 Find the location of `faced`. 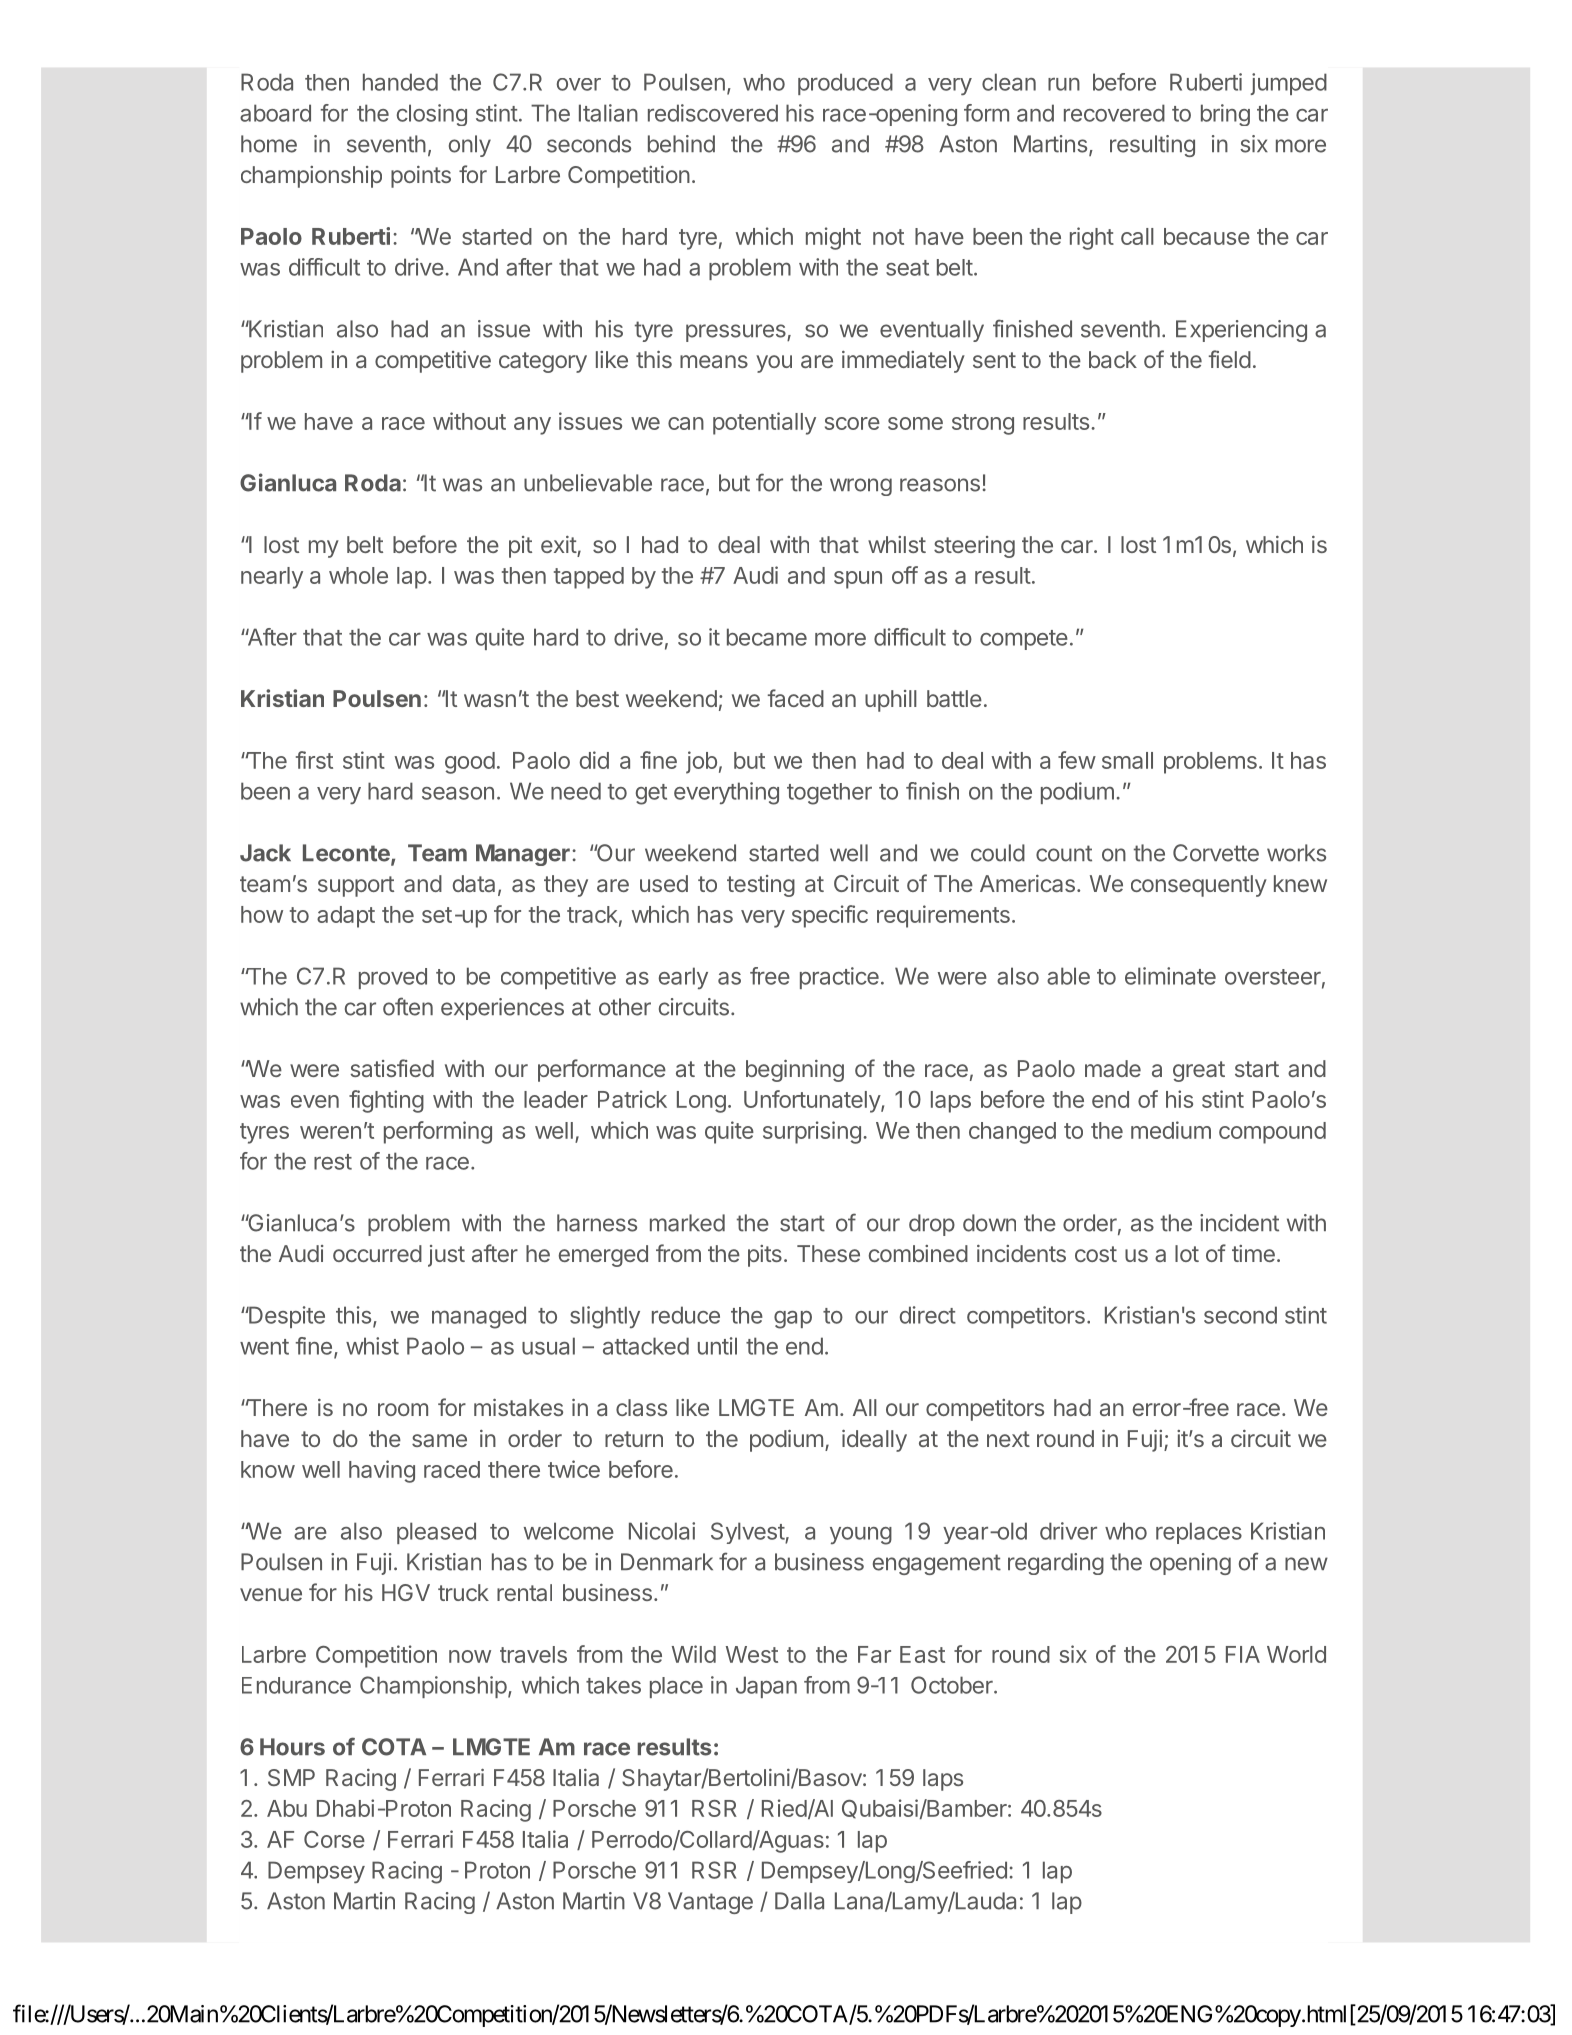

faced is located at coordinates (796, 698).
